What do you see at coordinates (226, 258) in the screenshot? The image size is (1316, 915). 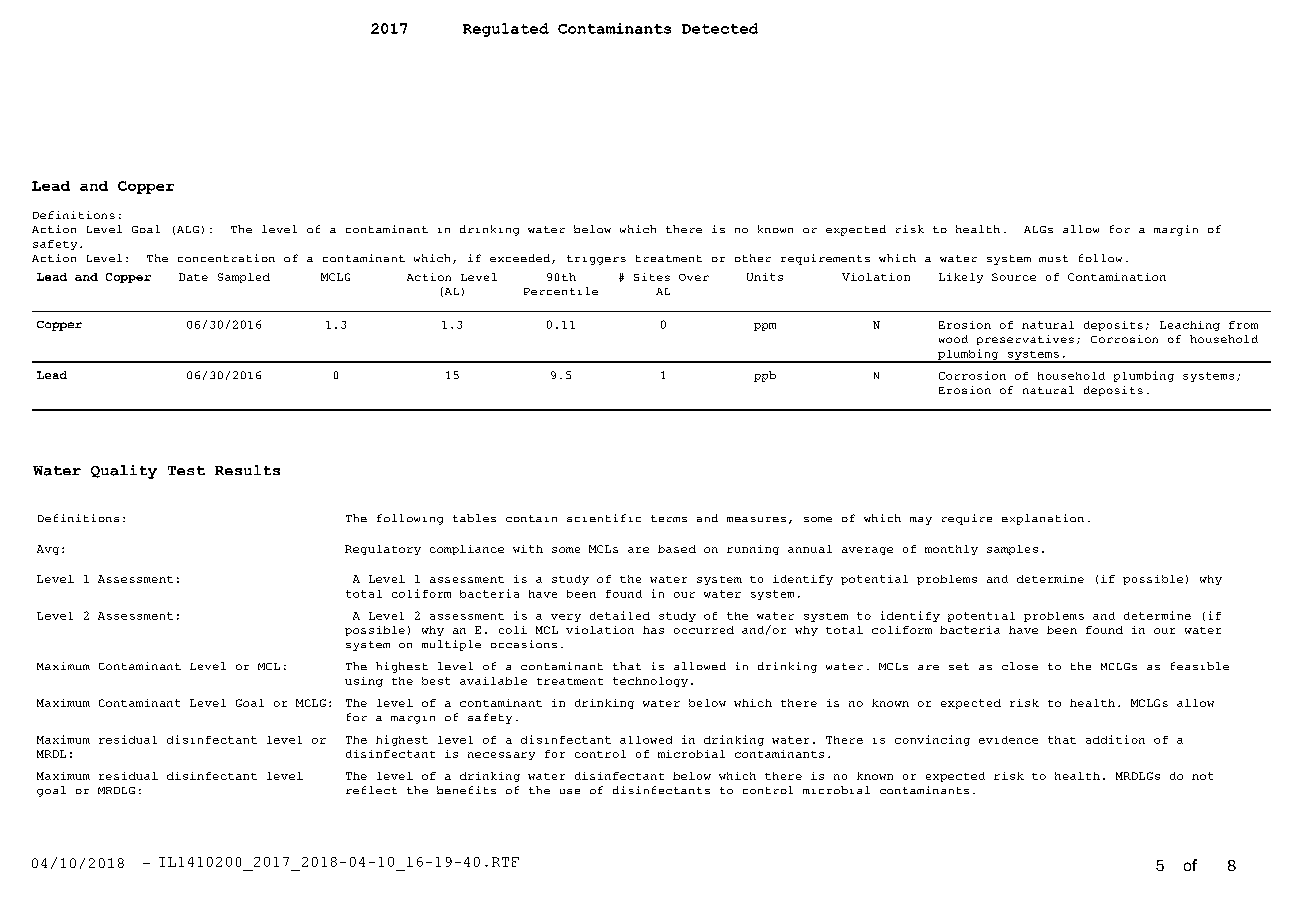 I see `concentration` at bounding box center [226, 258].
